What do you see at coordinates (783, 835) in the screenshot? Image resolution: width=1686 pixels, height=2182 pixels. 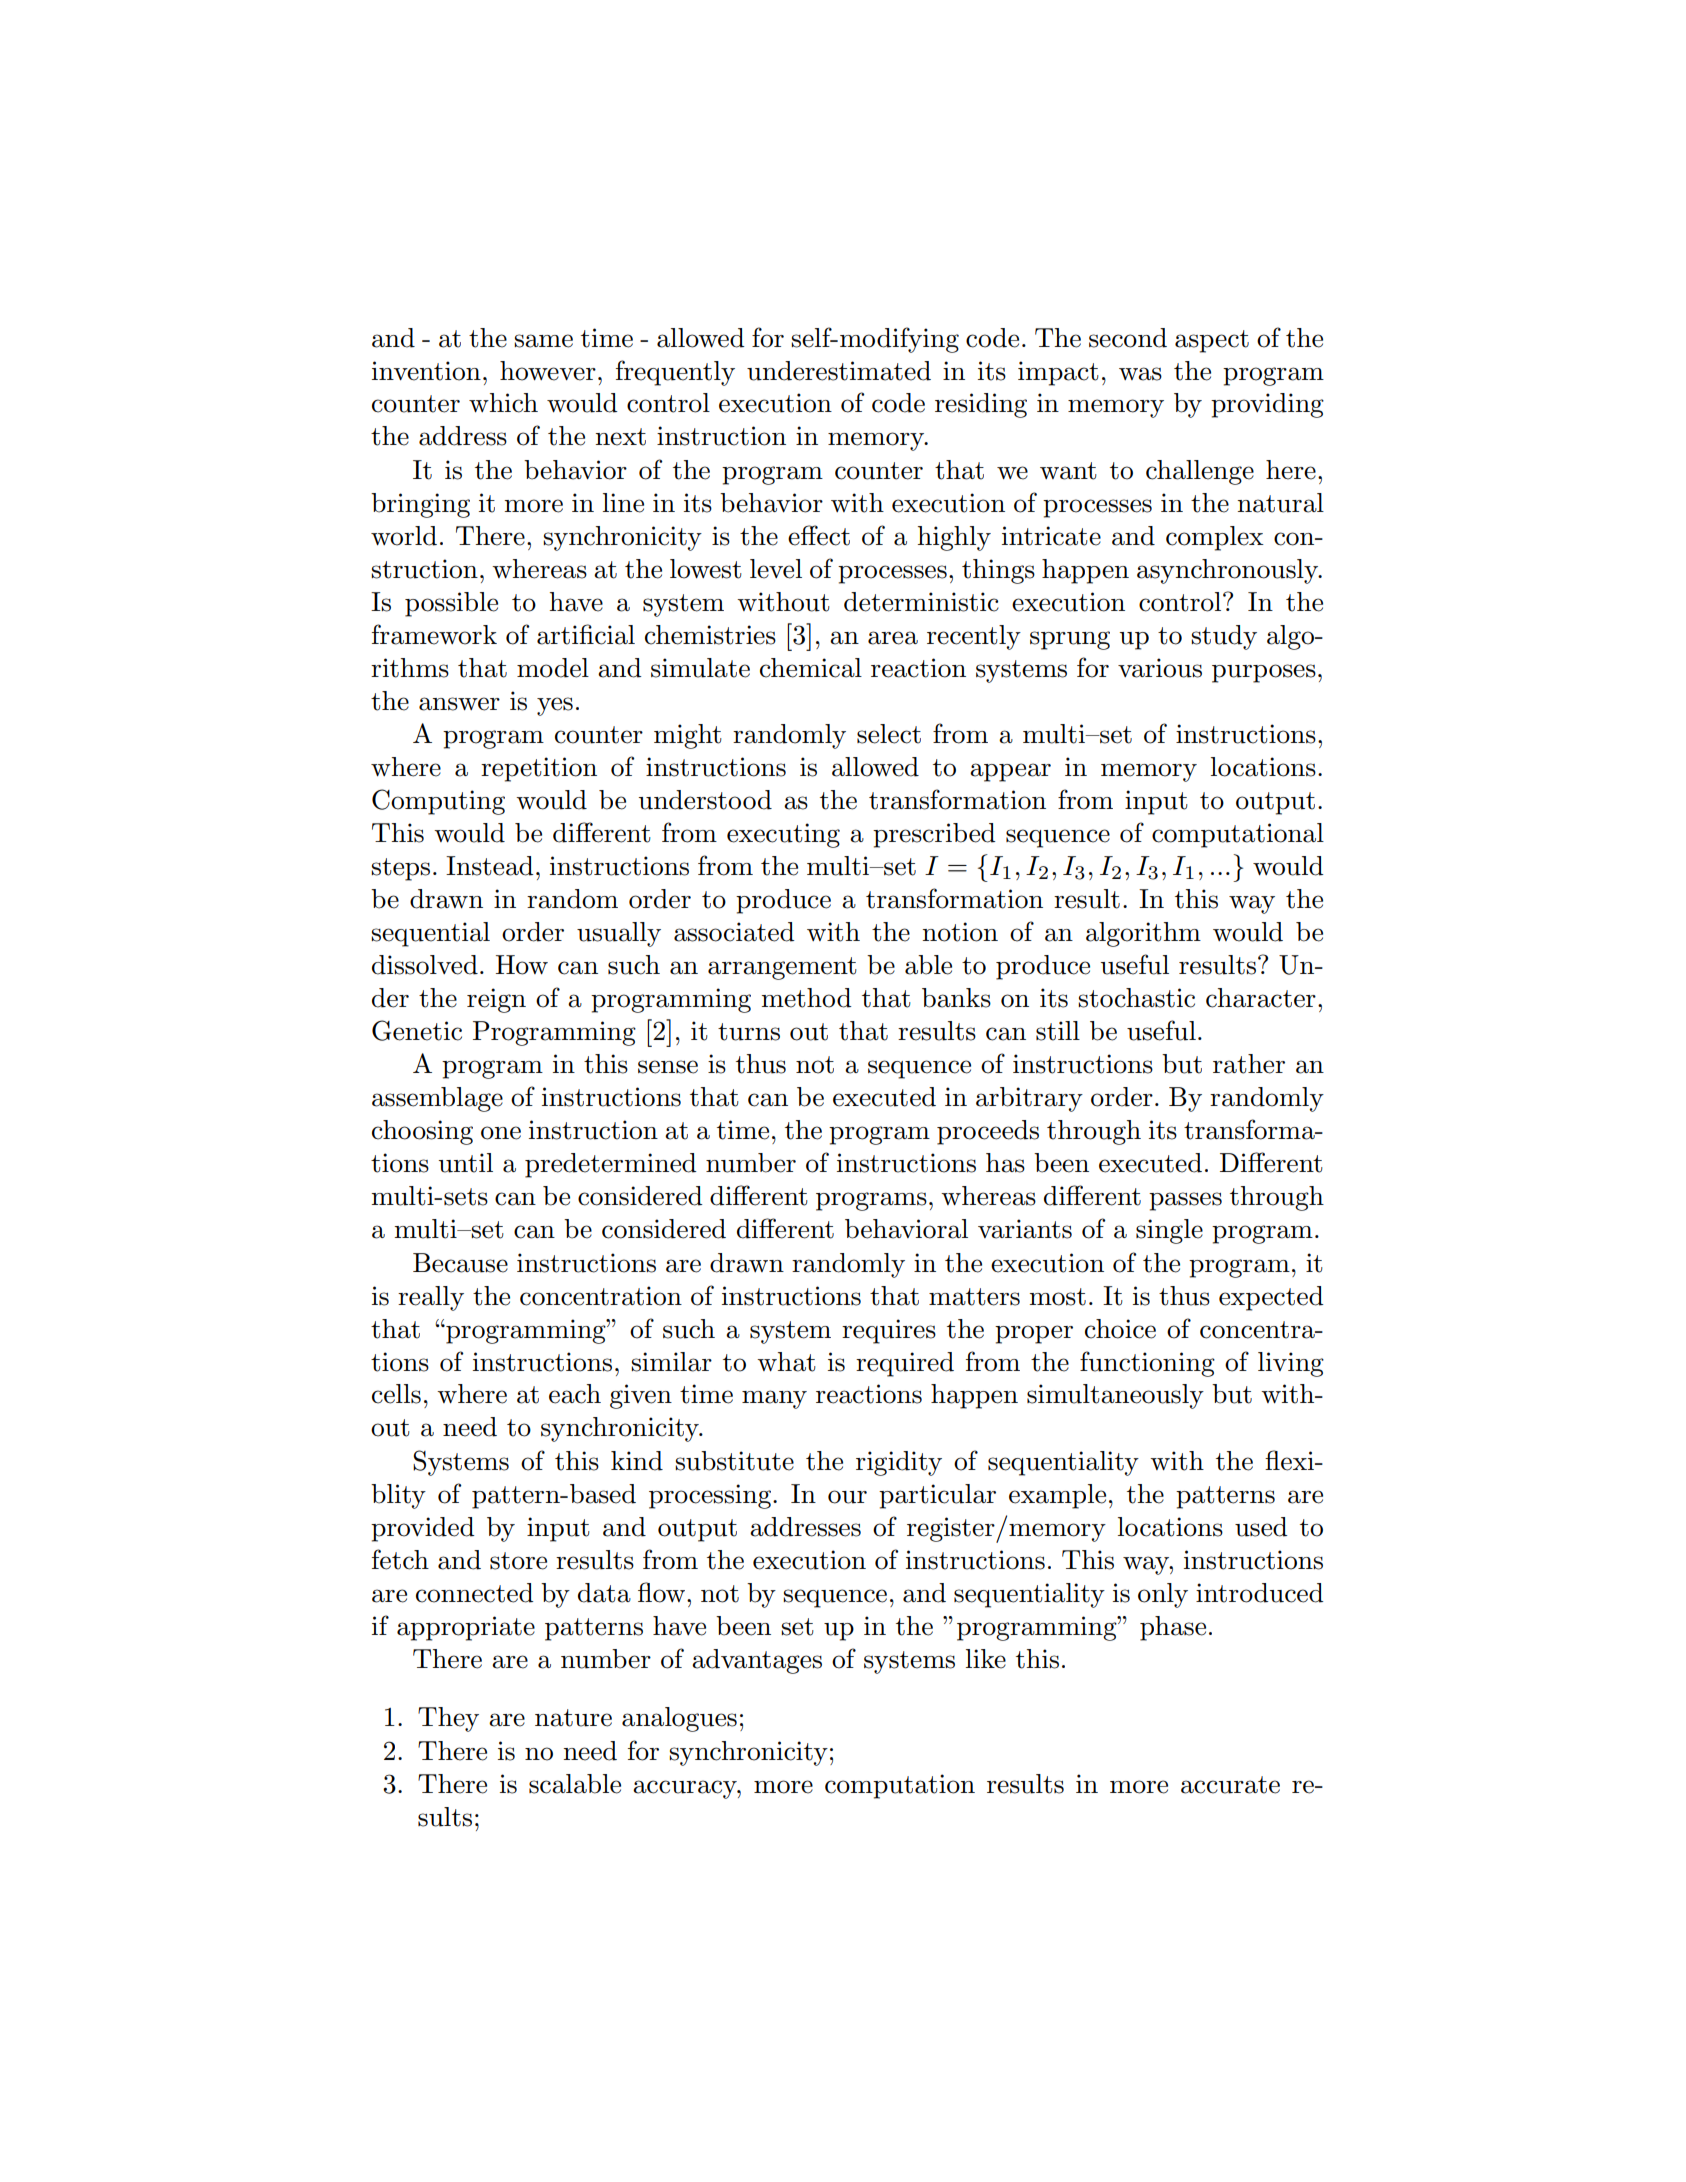 I see `executing` at bounding box center [783, 835].
